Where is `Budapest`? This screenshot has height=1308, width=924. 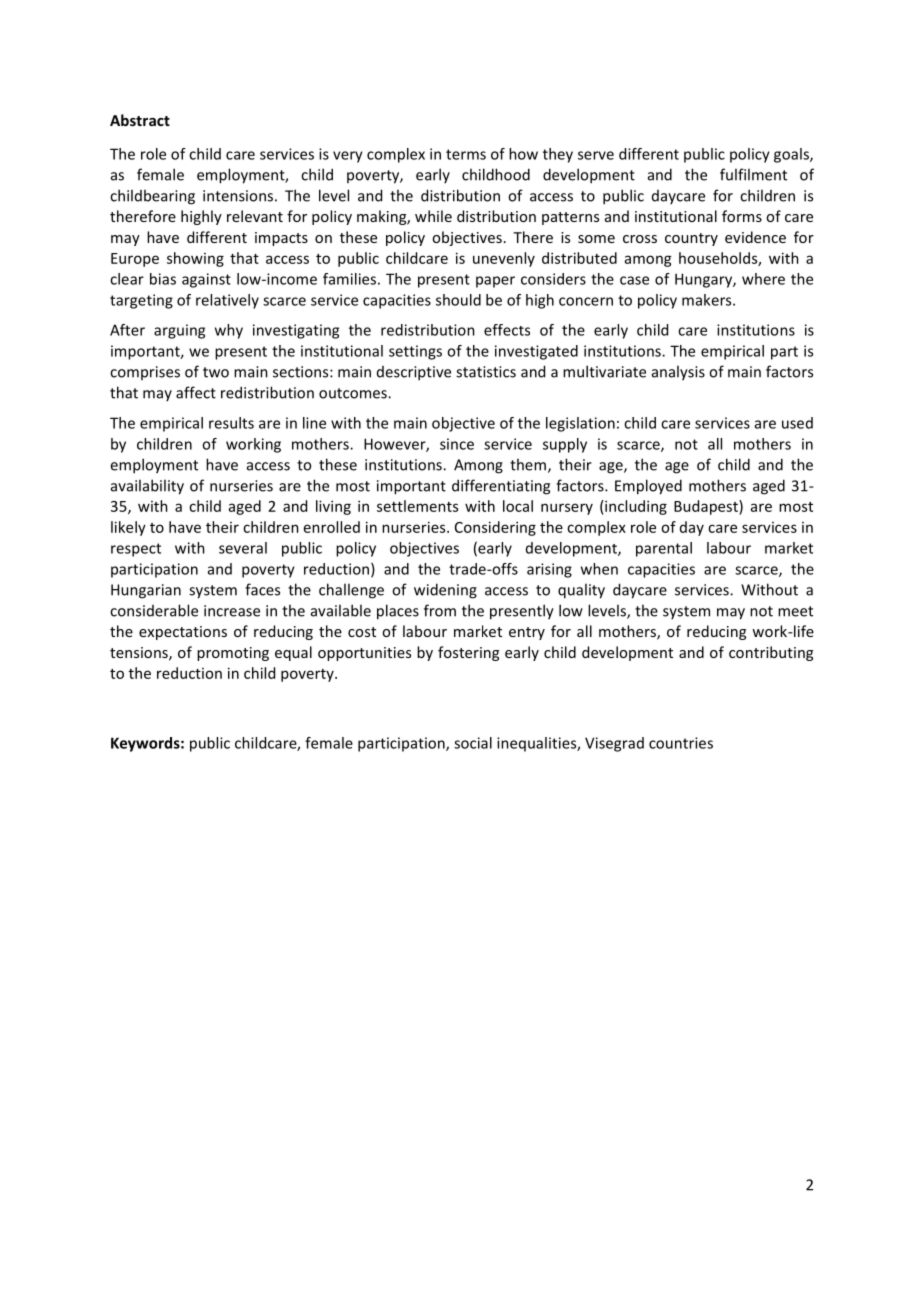
Budapest is located at coordinates (707, 507).
